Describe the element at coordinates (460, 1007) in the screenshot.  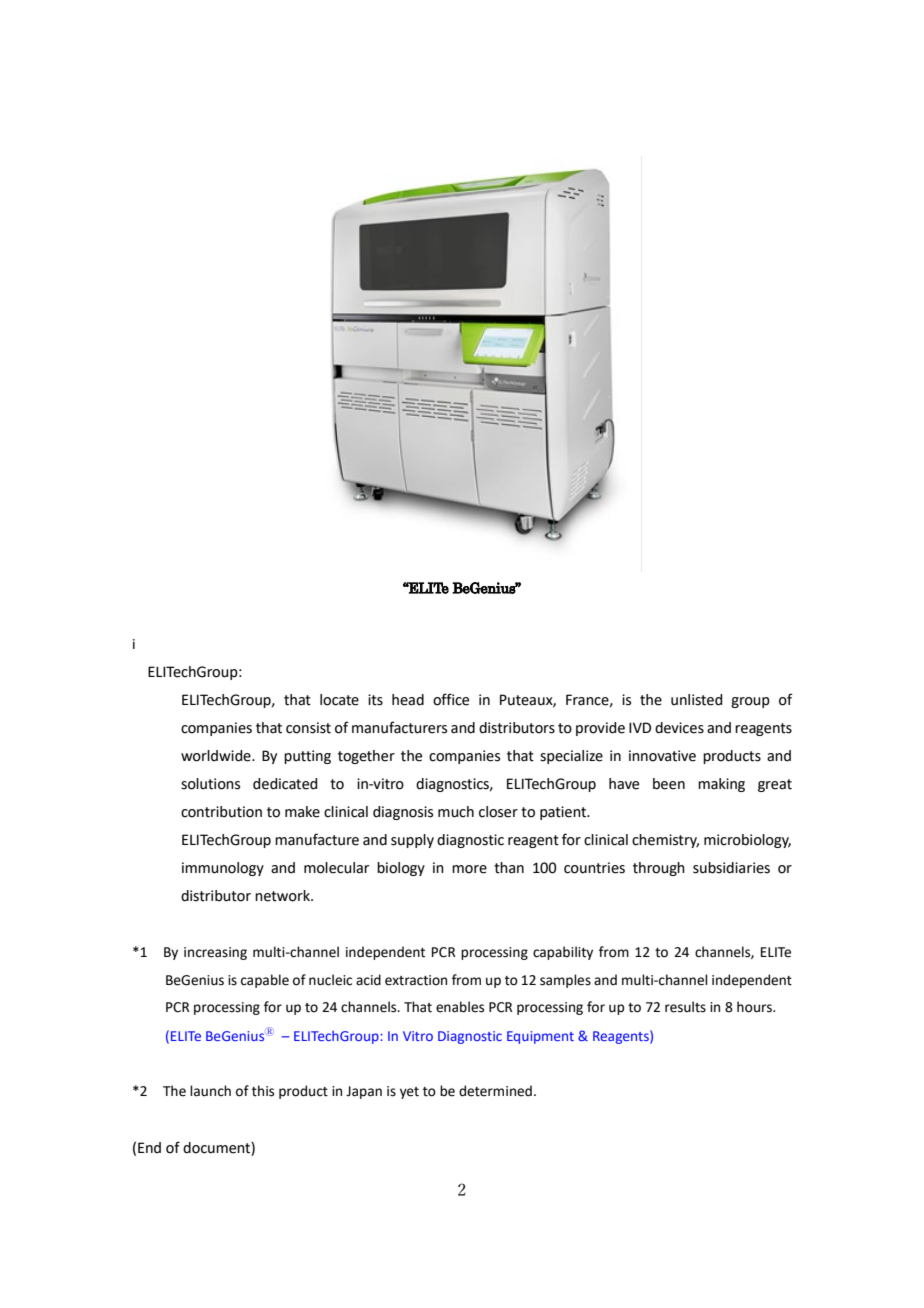
I see `enables` at that location.
